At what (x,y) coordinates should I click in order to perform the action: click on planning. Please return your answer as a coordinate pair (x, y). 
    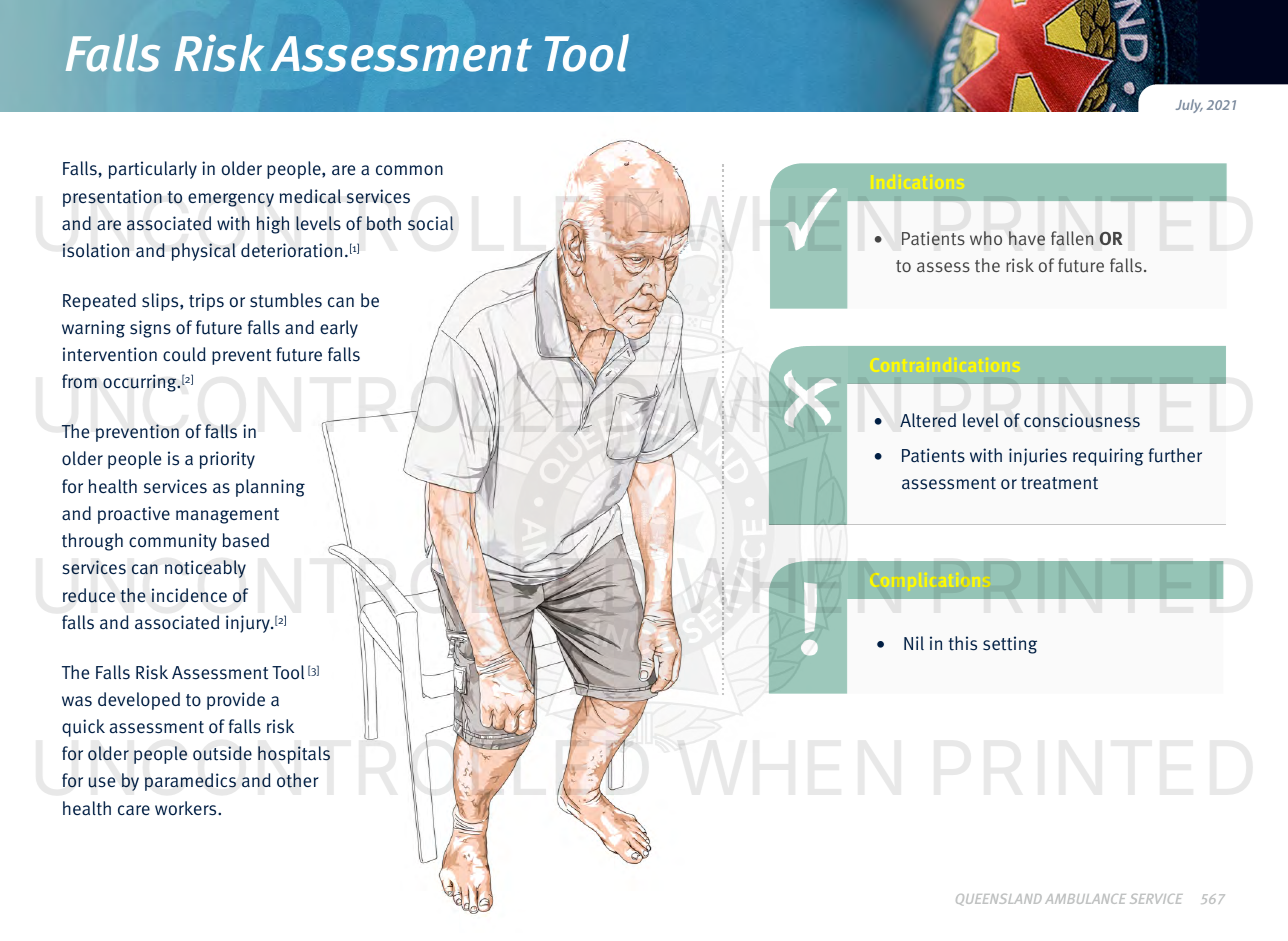
    Looking at the image, I should click on (270, 488).
